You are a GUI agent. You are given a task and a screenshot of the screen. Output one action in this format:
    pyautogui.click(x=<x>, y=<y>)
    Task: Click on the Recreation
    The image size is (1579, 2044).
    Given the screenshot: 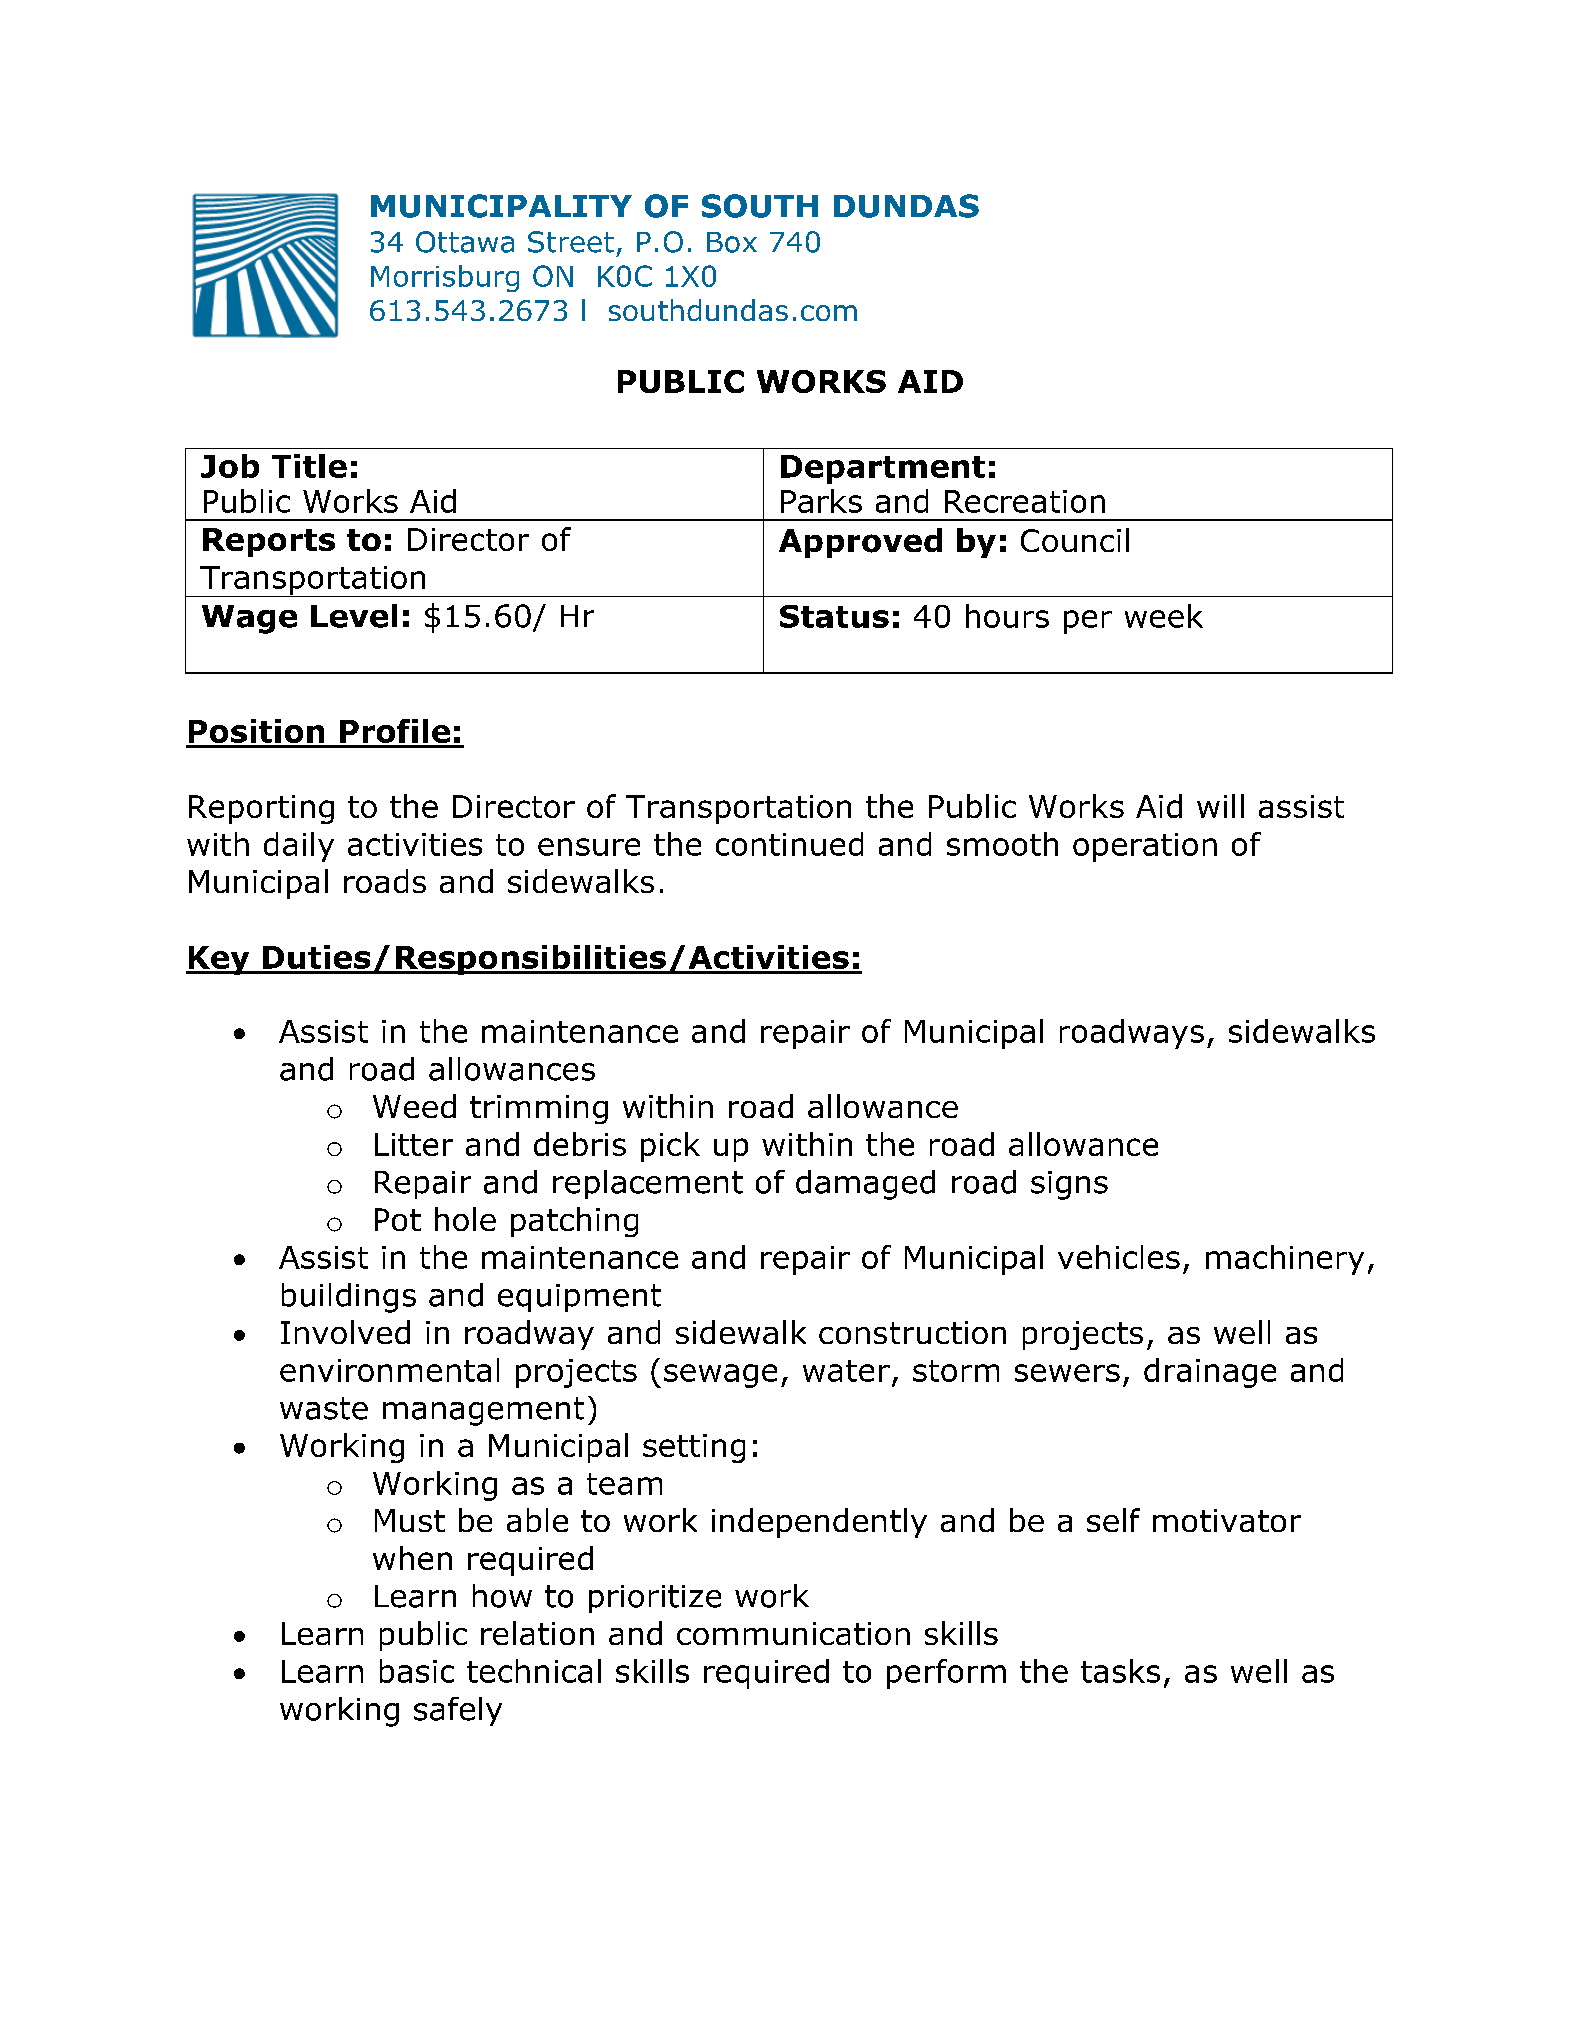 What is the action you would take?
    pyautogui.click(x=1025, y=501)
